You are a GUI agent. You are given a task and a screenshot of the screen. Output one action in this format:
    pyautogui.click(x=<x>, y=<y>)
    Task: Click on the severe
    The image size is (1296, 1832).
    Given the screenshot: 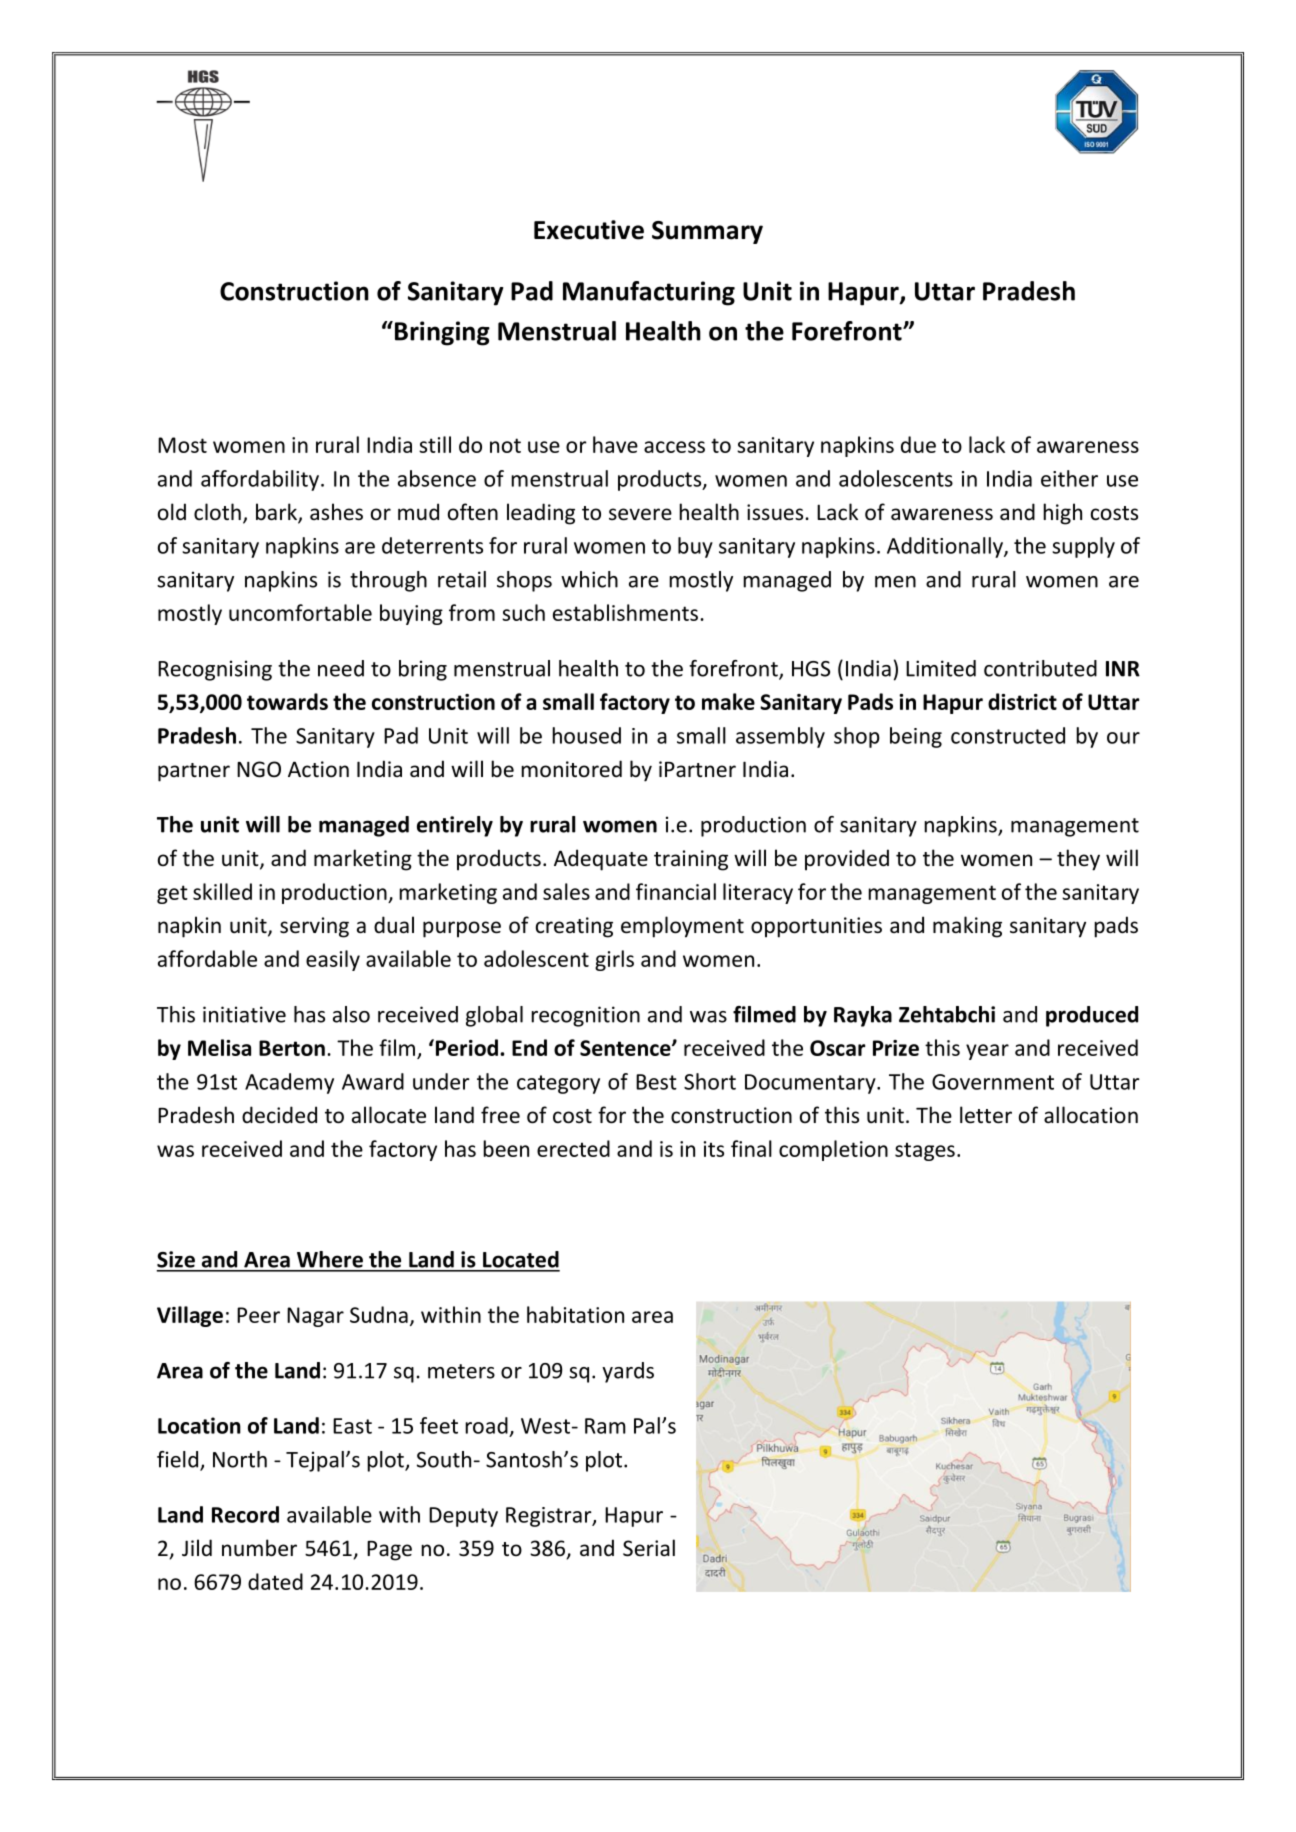 What is the action you would take?
    pyautogui.click(x=640, y=514)
